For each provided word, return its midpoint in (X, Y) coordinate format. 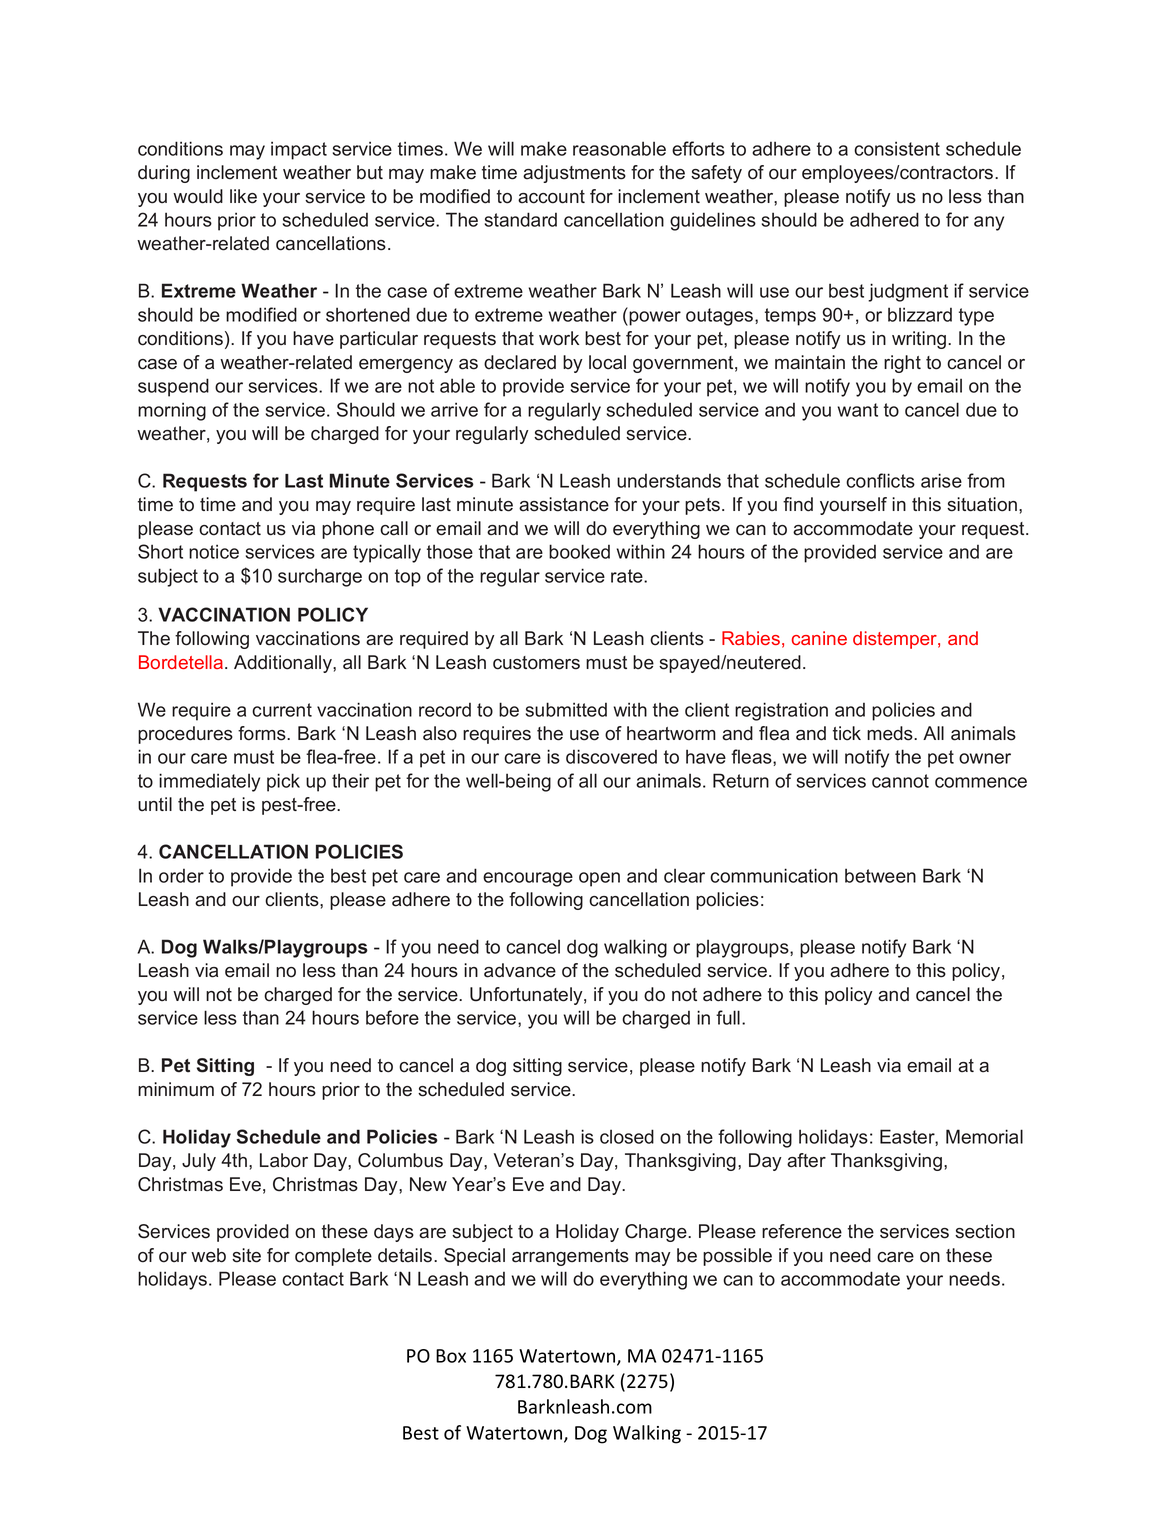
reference (802, 1231)
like (243, 196)
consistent (897, 148)
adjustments (574, 174)
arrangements (570, 1257)
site (246, 1255)
